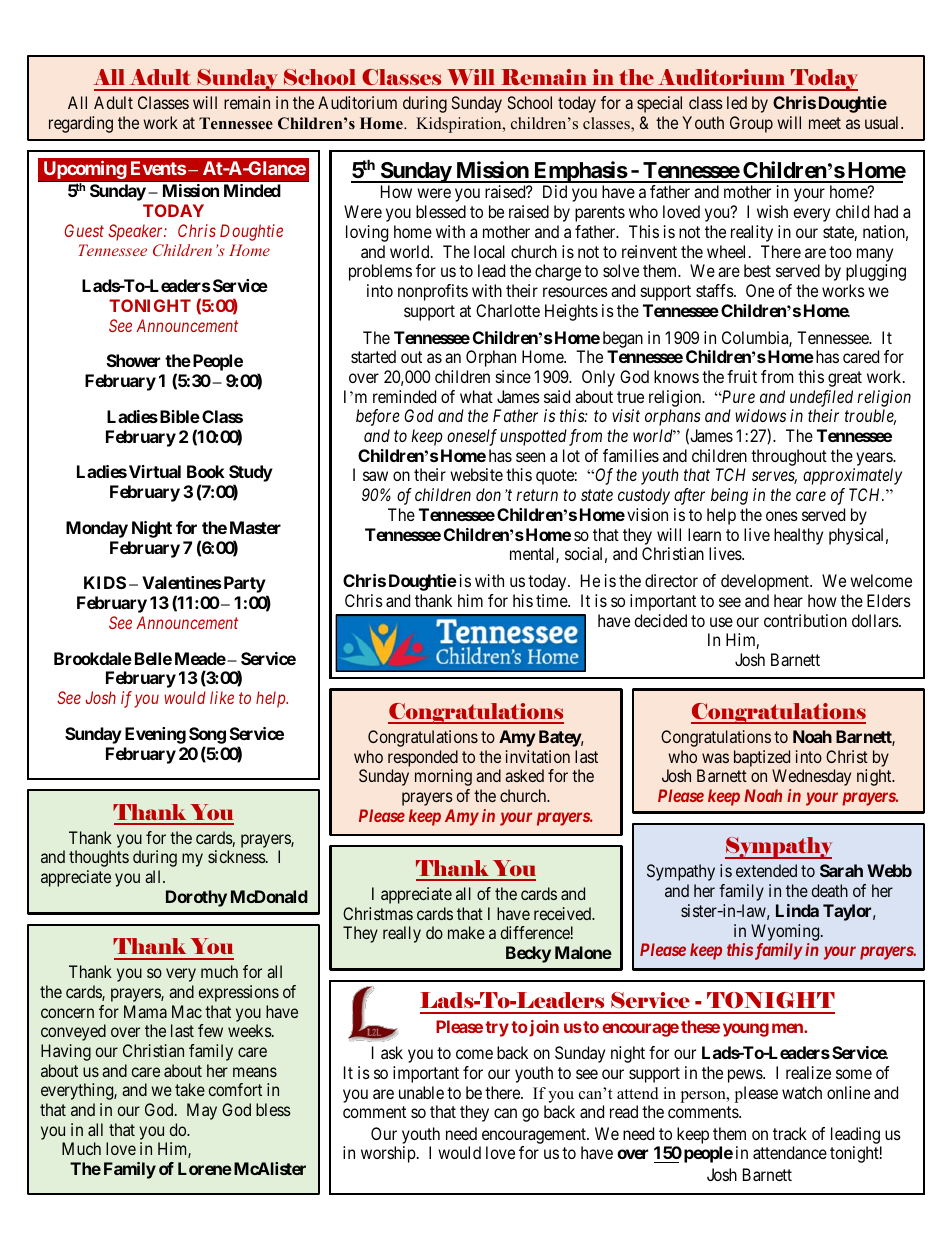 The image size is (952, 1233). What do you see at coordinates (155, 735) in the screenshot?
I see `Evening` at bounding box center [155, 735].
